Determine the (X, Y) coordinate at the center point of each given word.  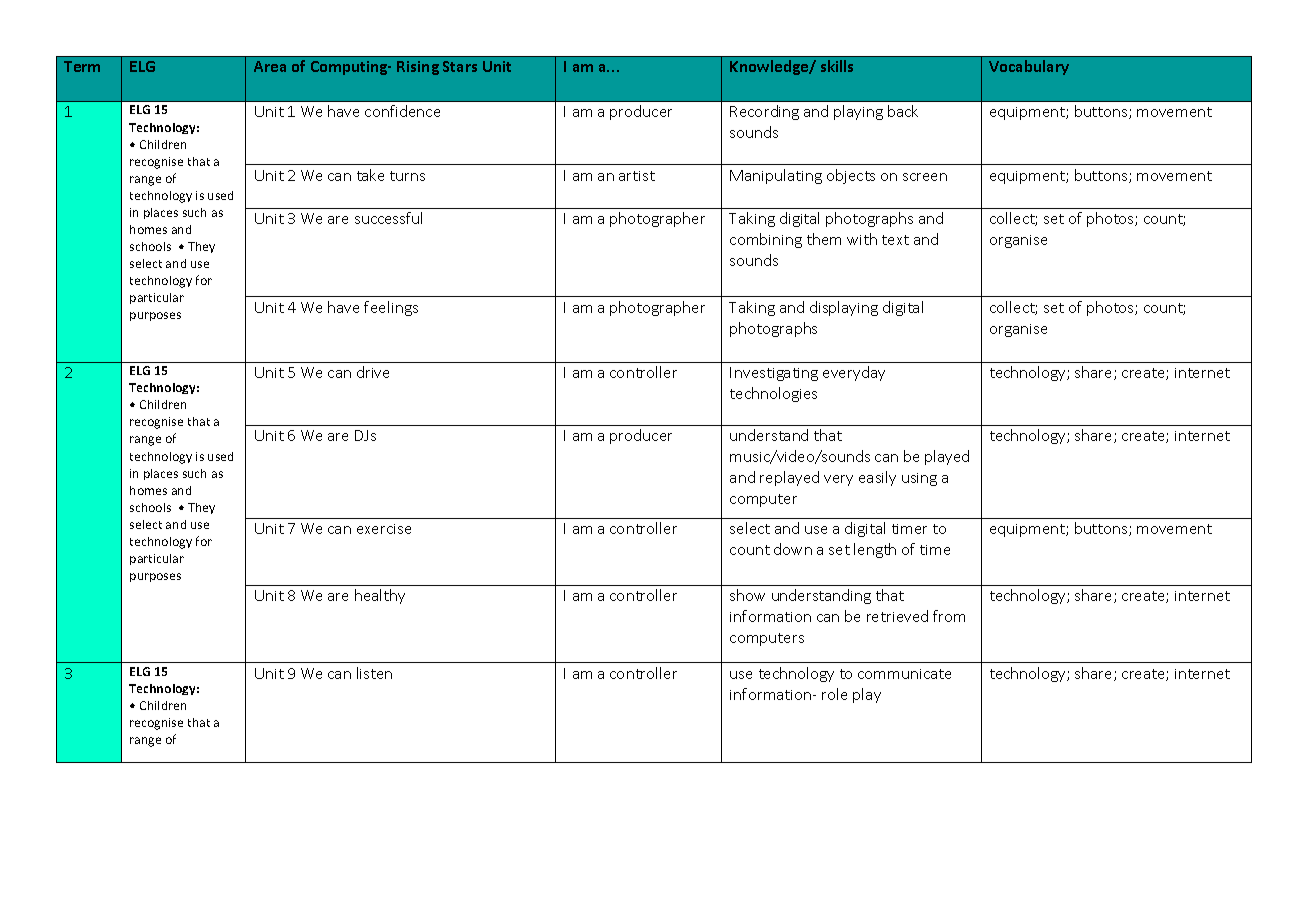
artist (637, 176)
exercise (384, 529)
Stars (460, 66)
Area (270, 66)
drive (373, 372)
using (919, 479)
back (903, 111)
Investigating (774, 374)
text (895, 240)
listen (374, 673)
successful (388, 218)
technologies (773, 394)
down (793, 549)
